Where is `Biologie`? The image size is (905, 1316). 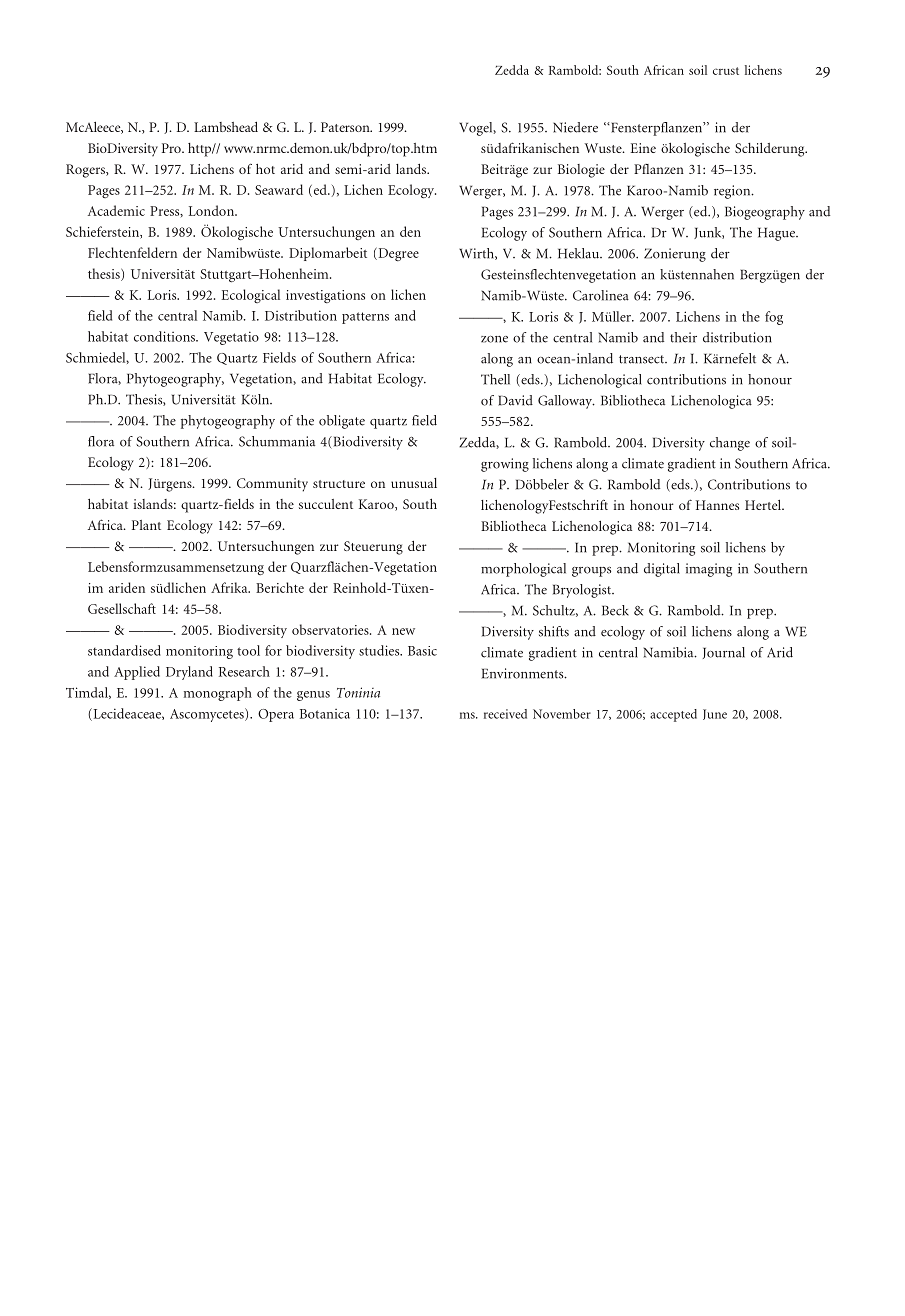 Biologie is located at coordinates (581, 171).
